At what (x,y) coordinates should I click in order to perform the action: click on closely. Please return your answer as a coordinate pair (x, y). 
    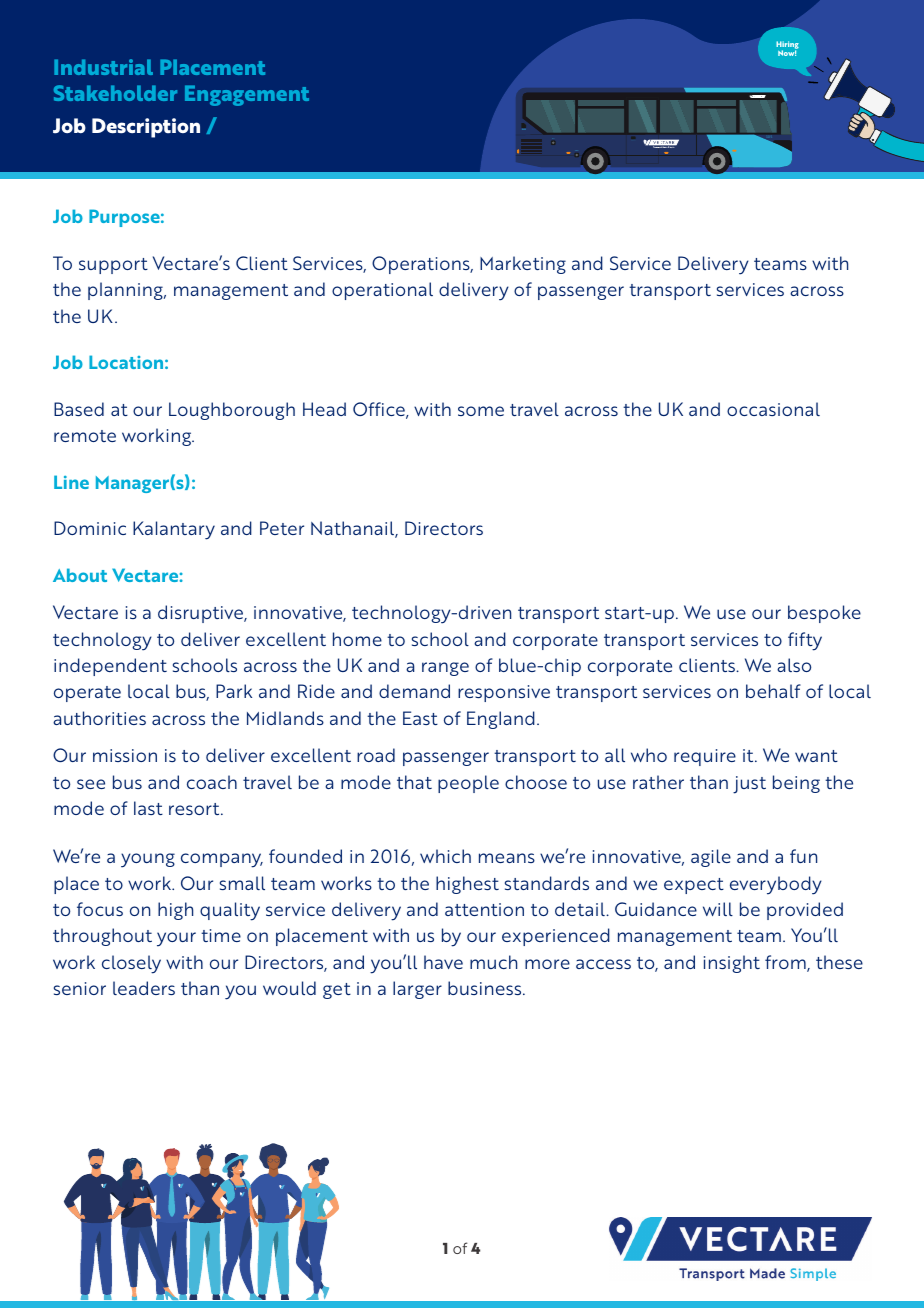
    Looking at the image, I should click on (131, 964).
